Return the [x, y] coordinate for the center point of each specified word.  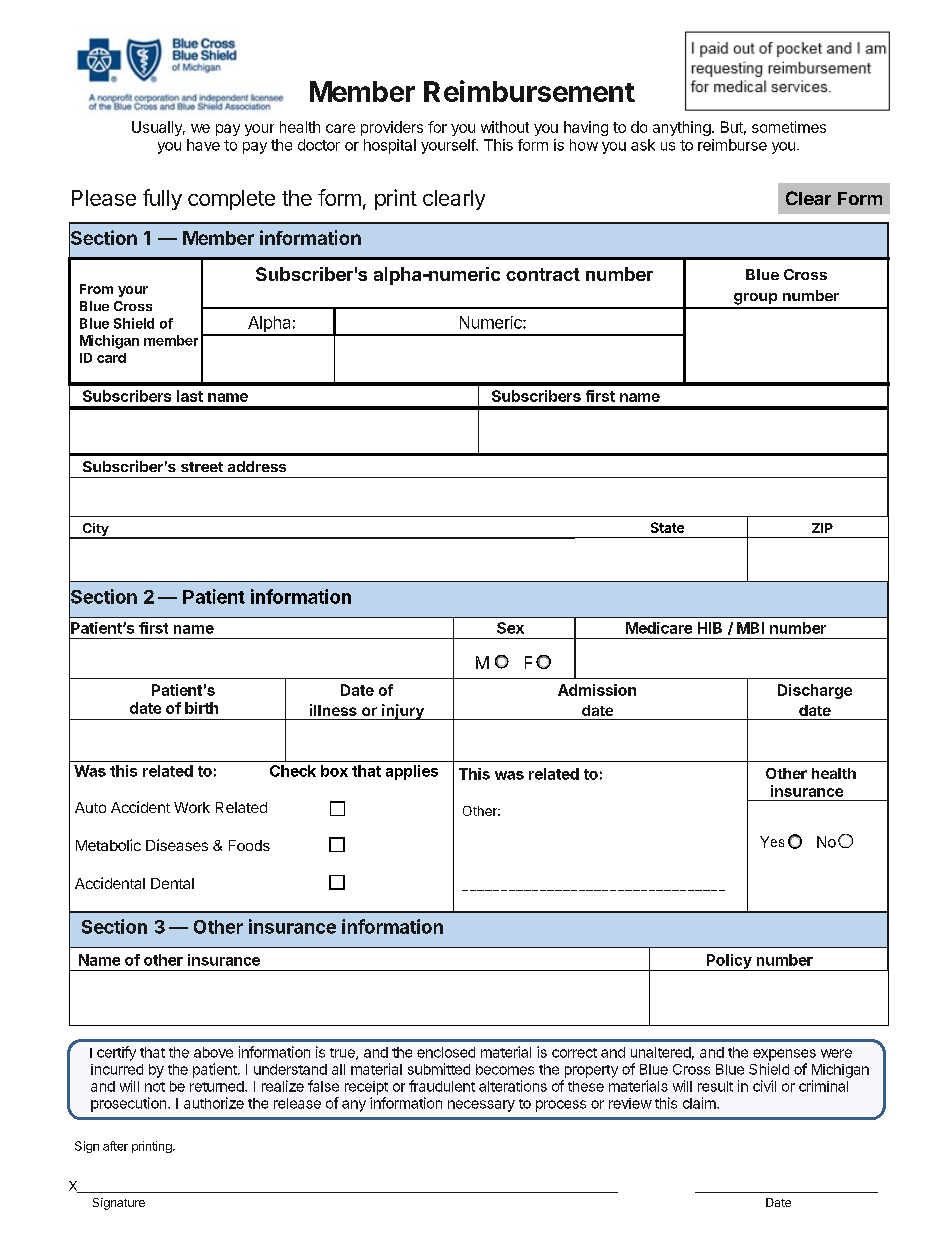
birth [201, 708]
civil [764, 1086]
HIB [710, 628]
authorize [214, 1103]
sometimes [789, 127]
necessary [481, 1106]
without [505, 127]
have [203, 145]
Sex [510, 628]
